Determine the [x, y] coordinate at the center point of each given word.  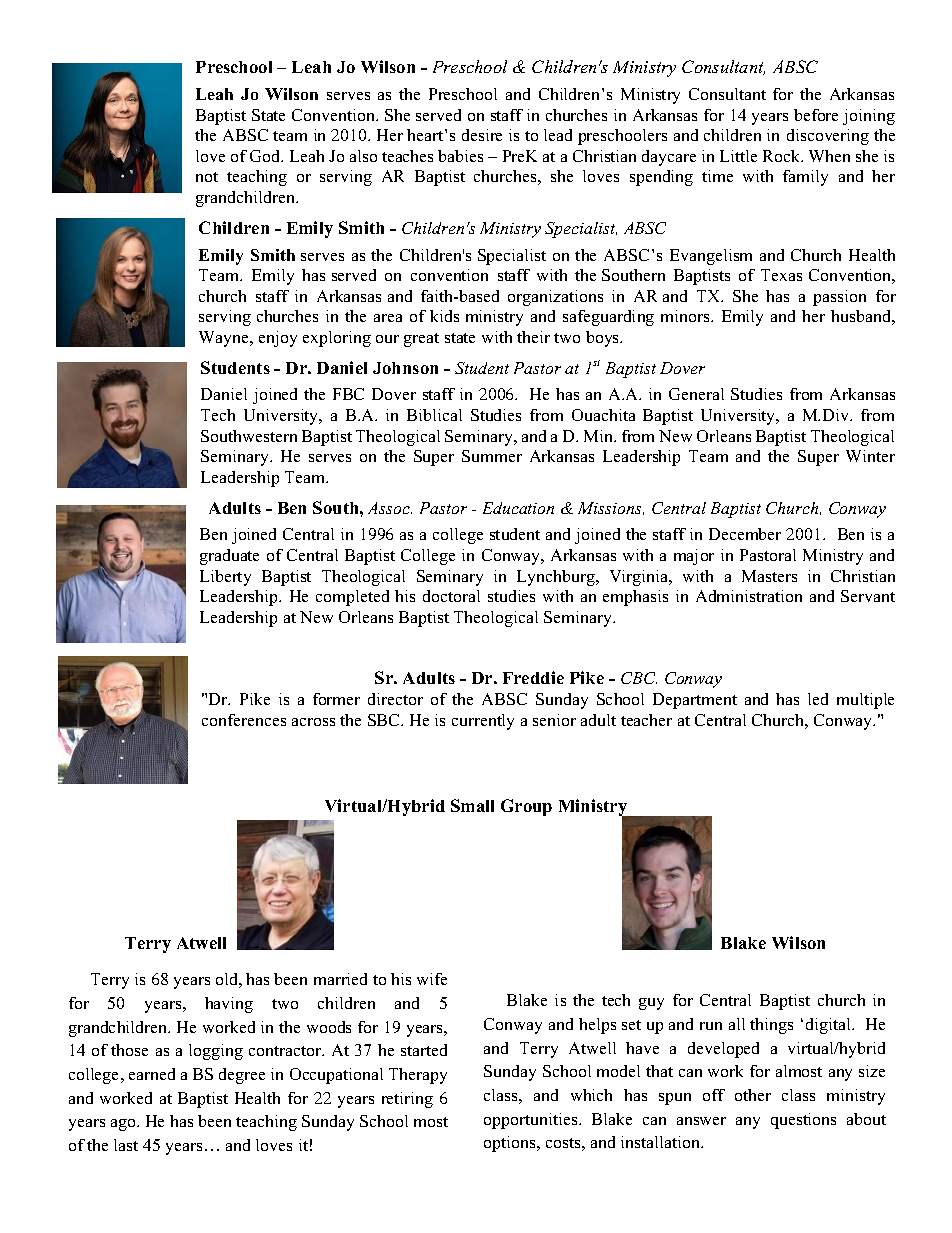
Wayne [225, 339]
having [229, 1005]
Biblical [434, 415]
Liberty [225, 578]
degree [242, 1076]
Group [526, 807]
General [696, 394]
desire [482, 135]
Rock [783, 156]
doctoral [451, 596]
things [771, 1026]
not [207, 177]
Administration [749, 596]
